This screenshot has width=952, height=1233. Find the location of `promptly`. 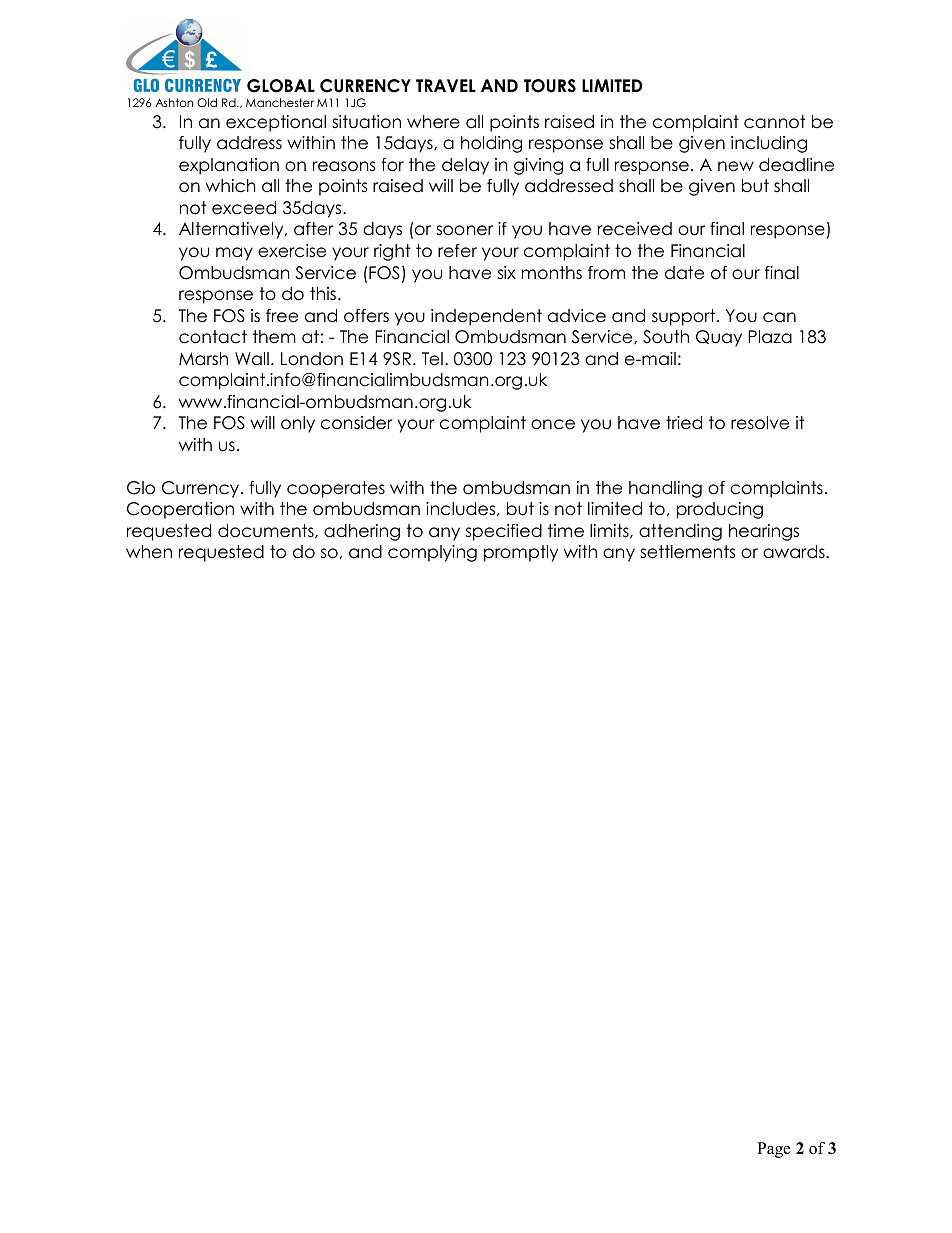

promptly is located at coordinates (521, 553).
